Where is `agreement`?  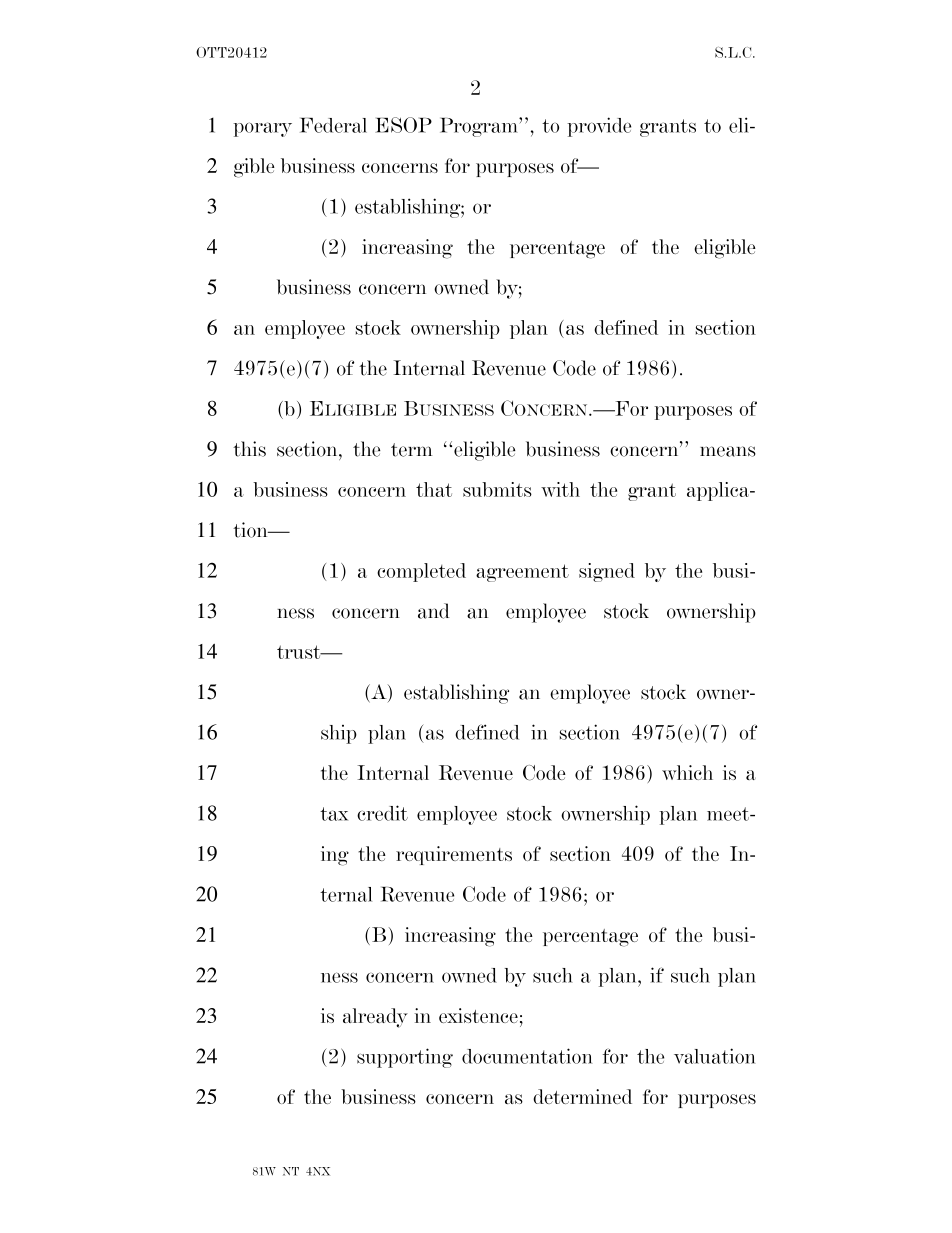 agreement is located at coordinates (522, 573).
